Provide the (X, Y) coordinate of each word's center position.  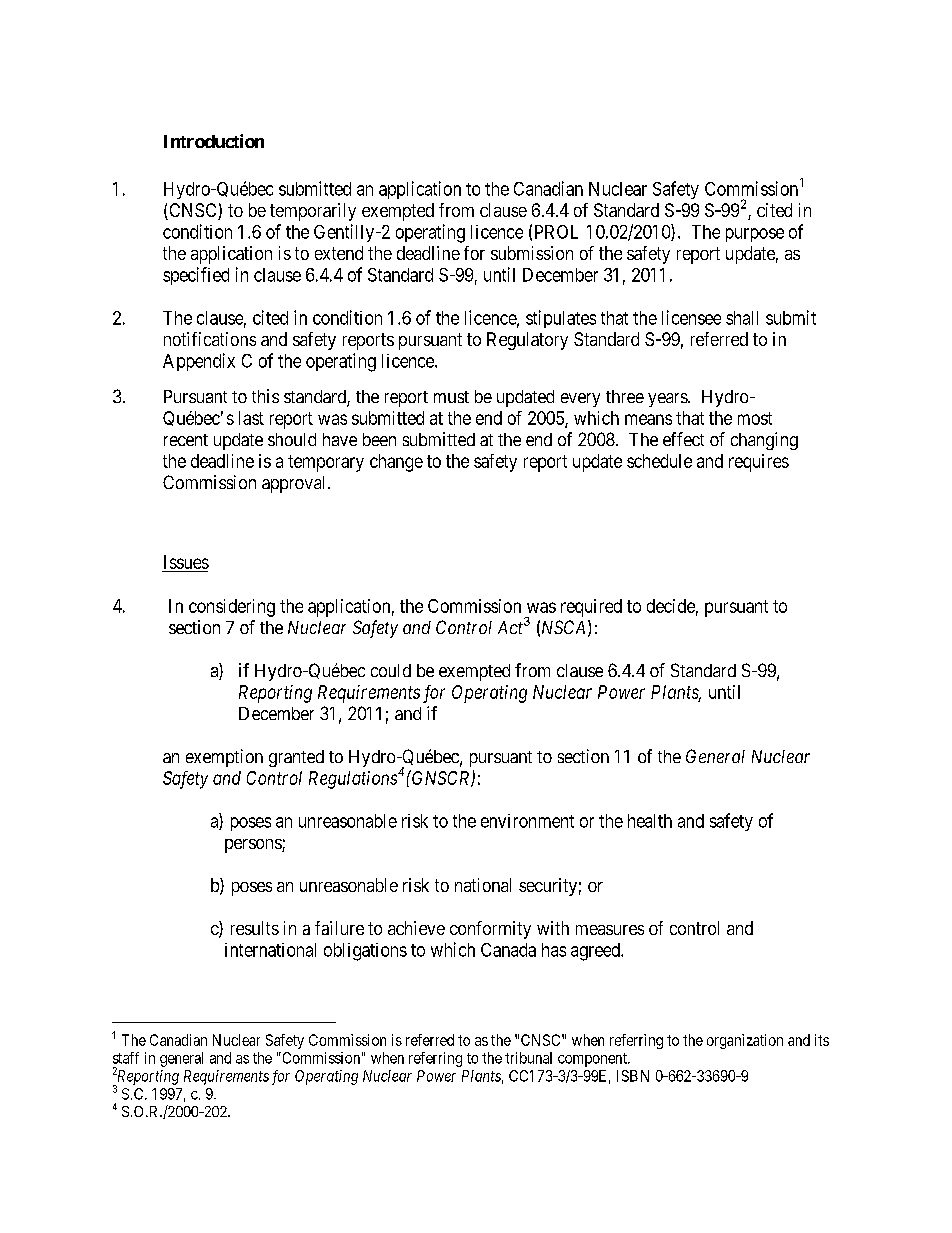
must (451, 397)
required (591, 608)
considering (232, 608)
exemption (224, 758)
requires (759, 463)
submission (532, 253)
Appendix (199, 362)
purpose (755, 235)
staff (126, 1058)
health (650, 821)
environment (527, 821)
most (755, 418)
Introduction (214, 141)
